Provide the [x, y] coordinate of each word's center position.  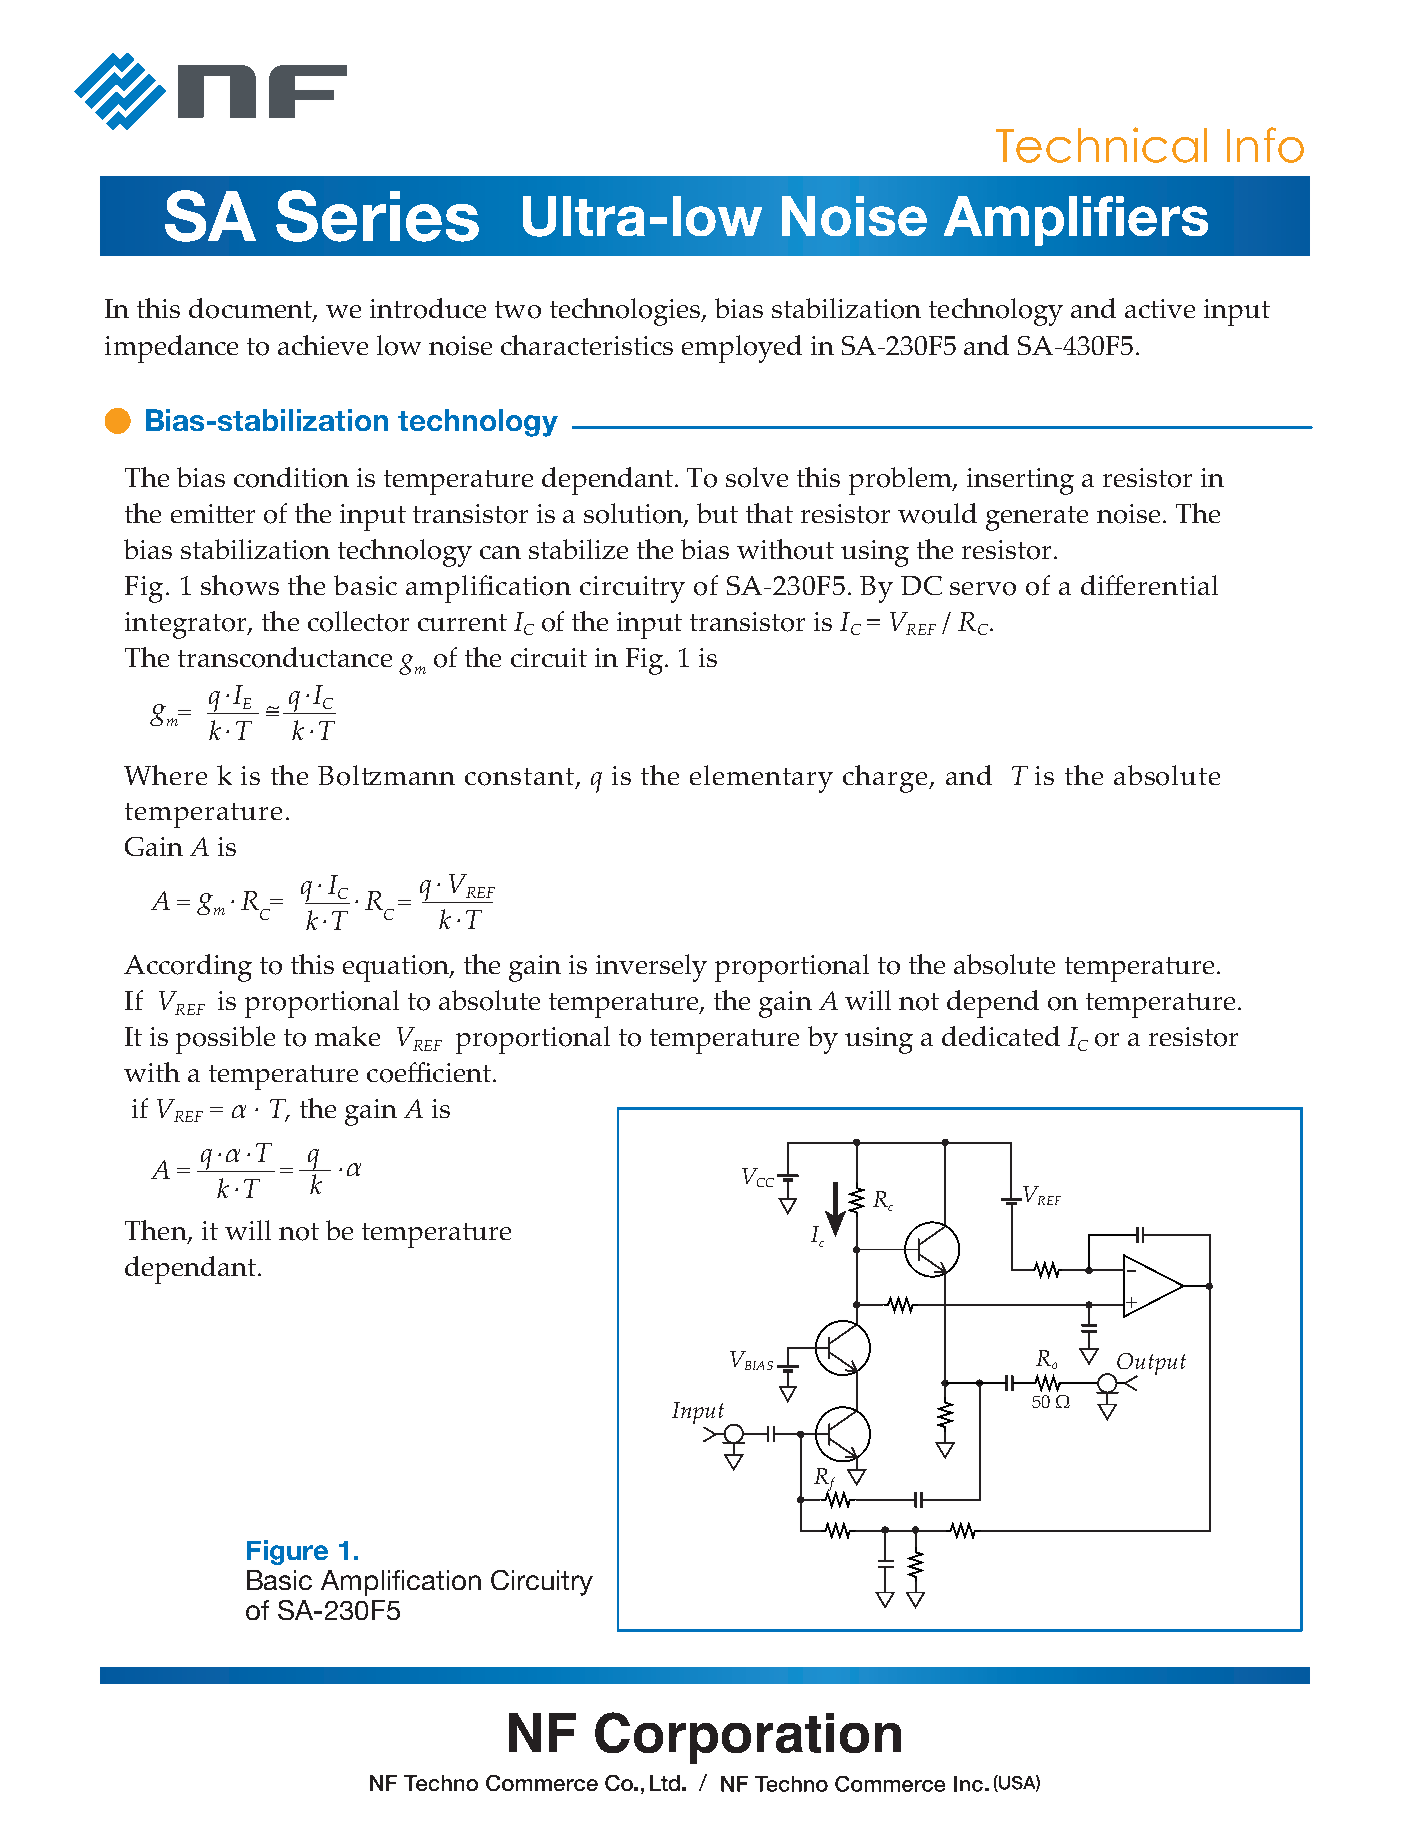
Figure [287, 1552]
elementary [761, 779]
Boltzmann [386, 775]
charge [886, 779]
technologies [626, 312]
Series [377, 216]
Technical [1101, 145]
